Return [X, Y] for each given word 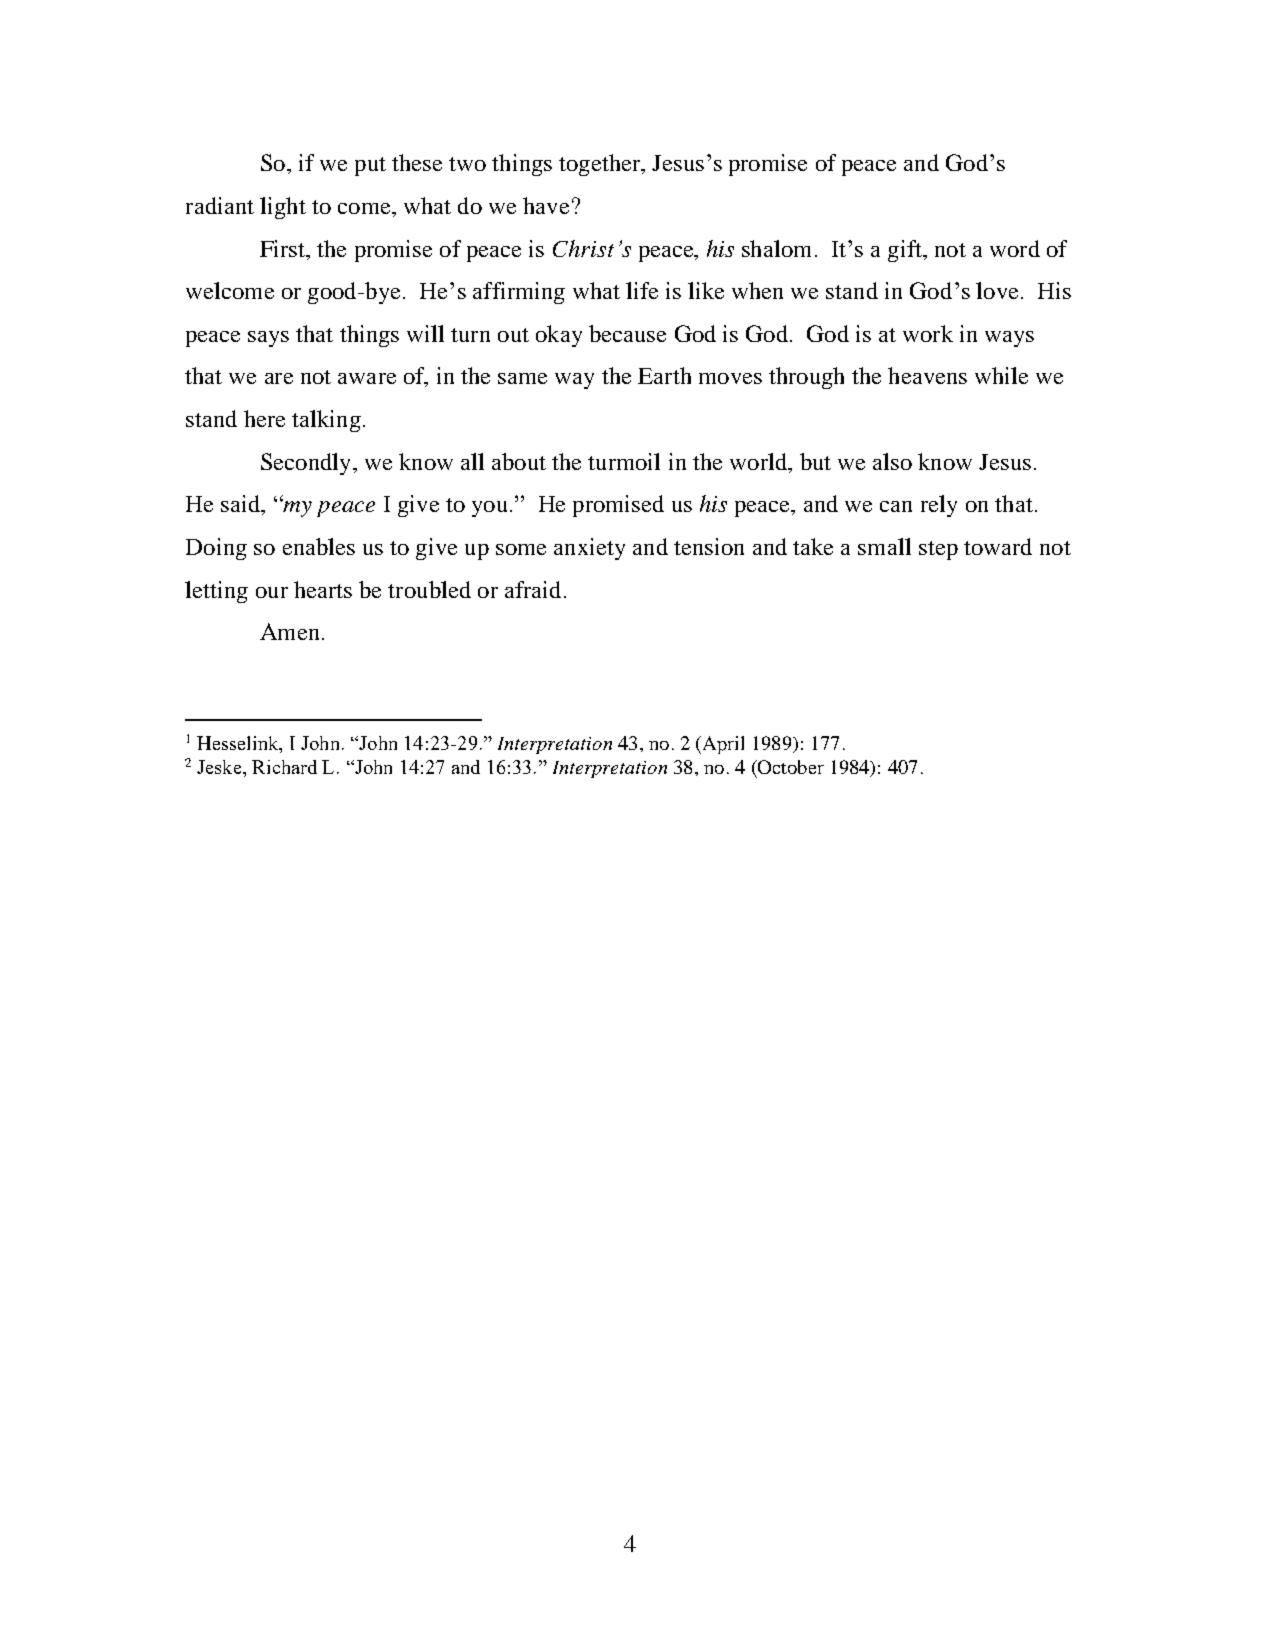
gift [906, 251]
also [892, 461]
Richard [284, 767]
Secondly [305, 464]
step [938, 550]
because [627, 333]
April [722, 745]
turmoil [624, 461]
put [370, 166]
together [601, 165]
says [268, 339]
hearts [323, 589]
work [928, 333]
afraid [533, 589]
